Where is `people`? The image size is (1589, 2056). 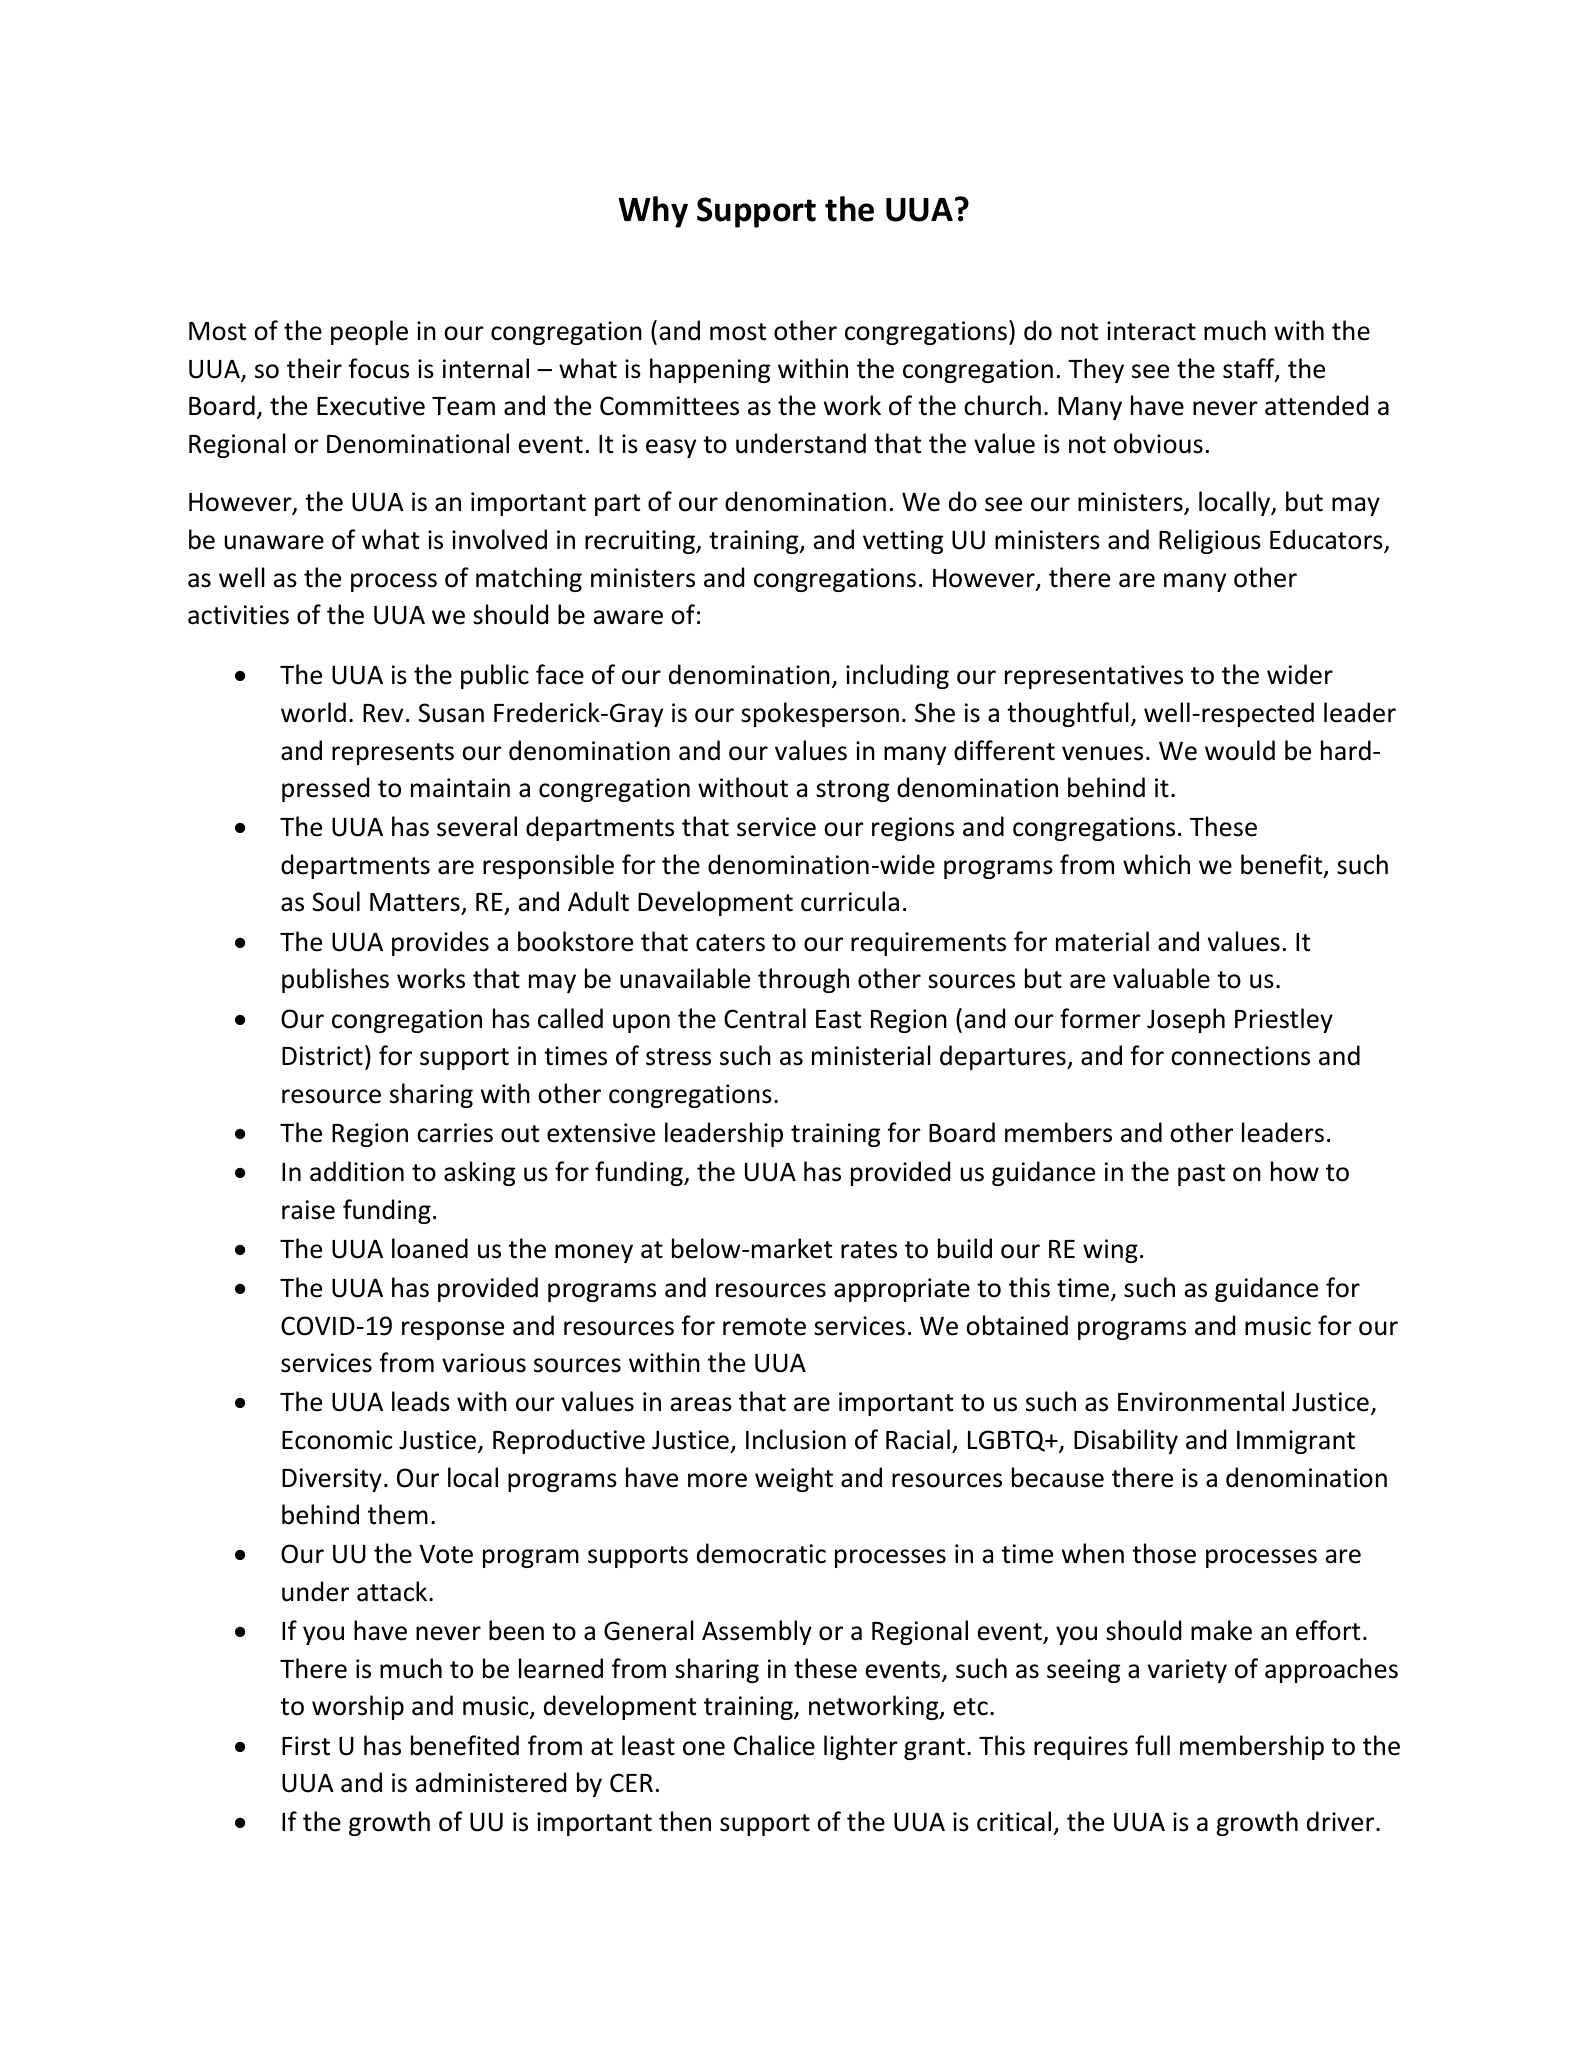
people is located at coordinates (369, 332).
